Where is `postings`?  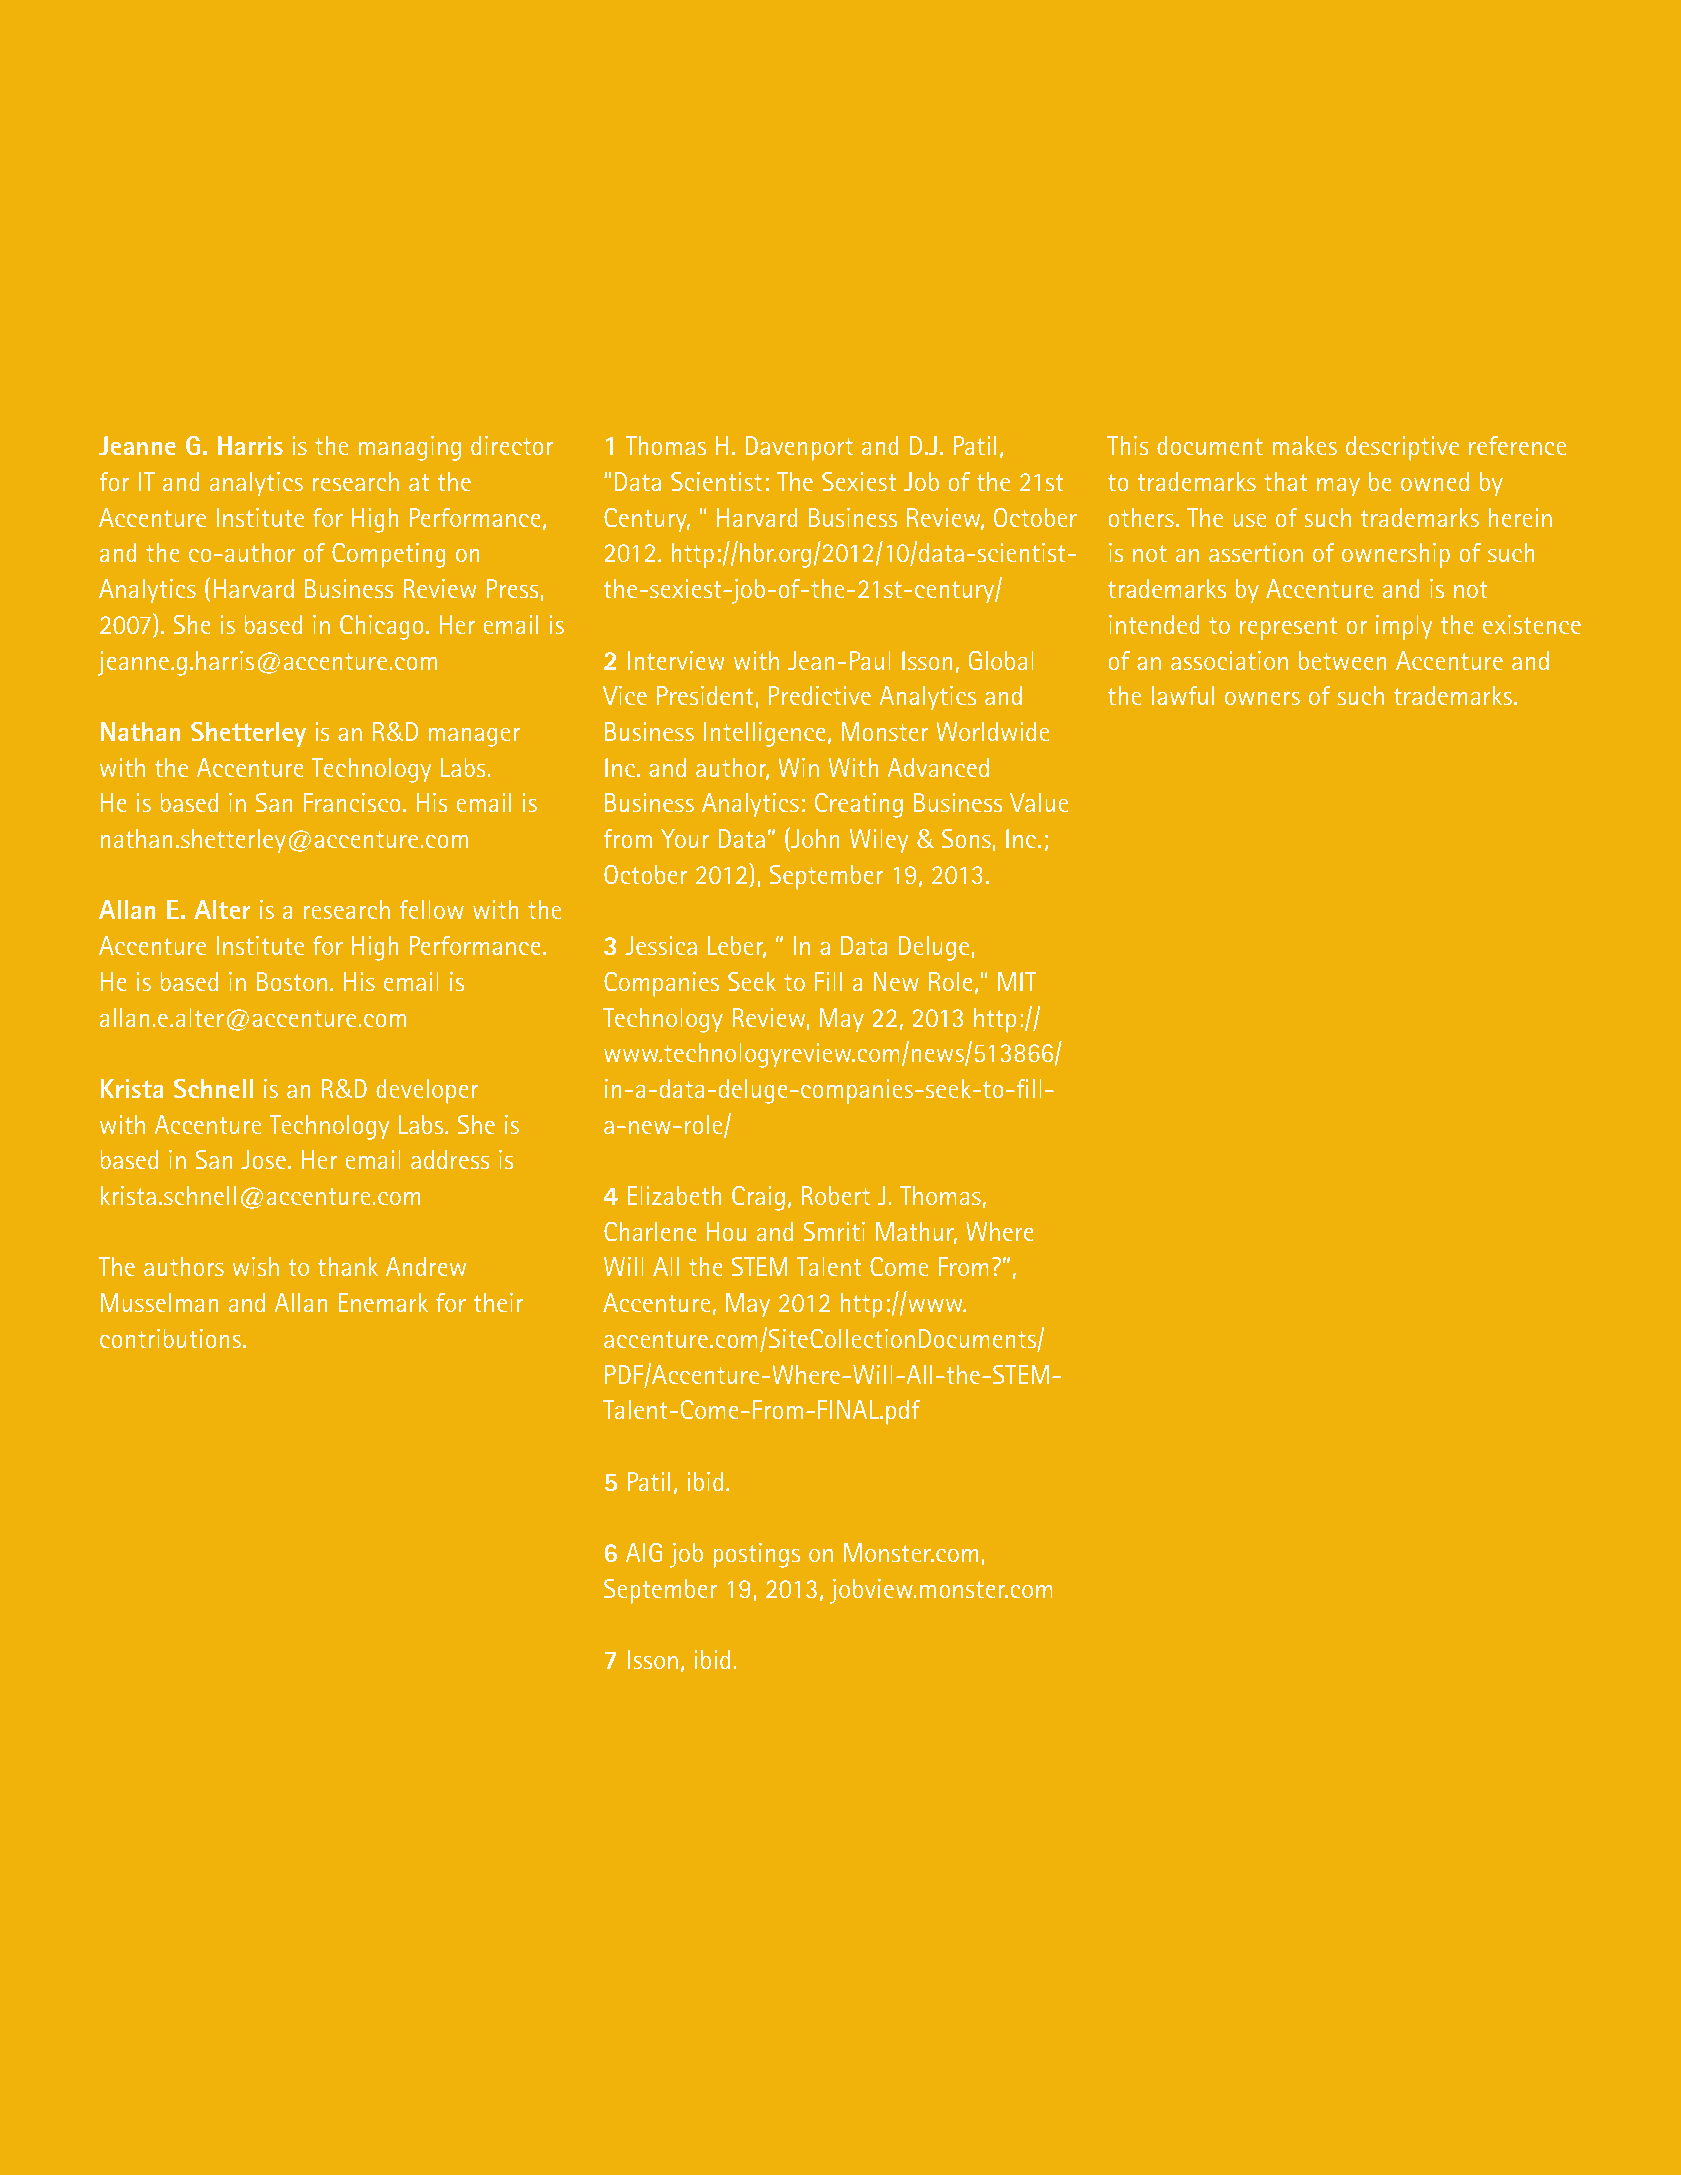 postings is located at coordinates (757, 1555).
